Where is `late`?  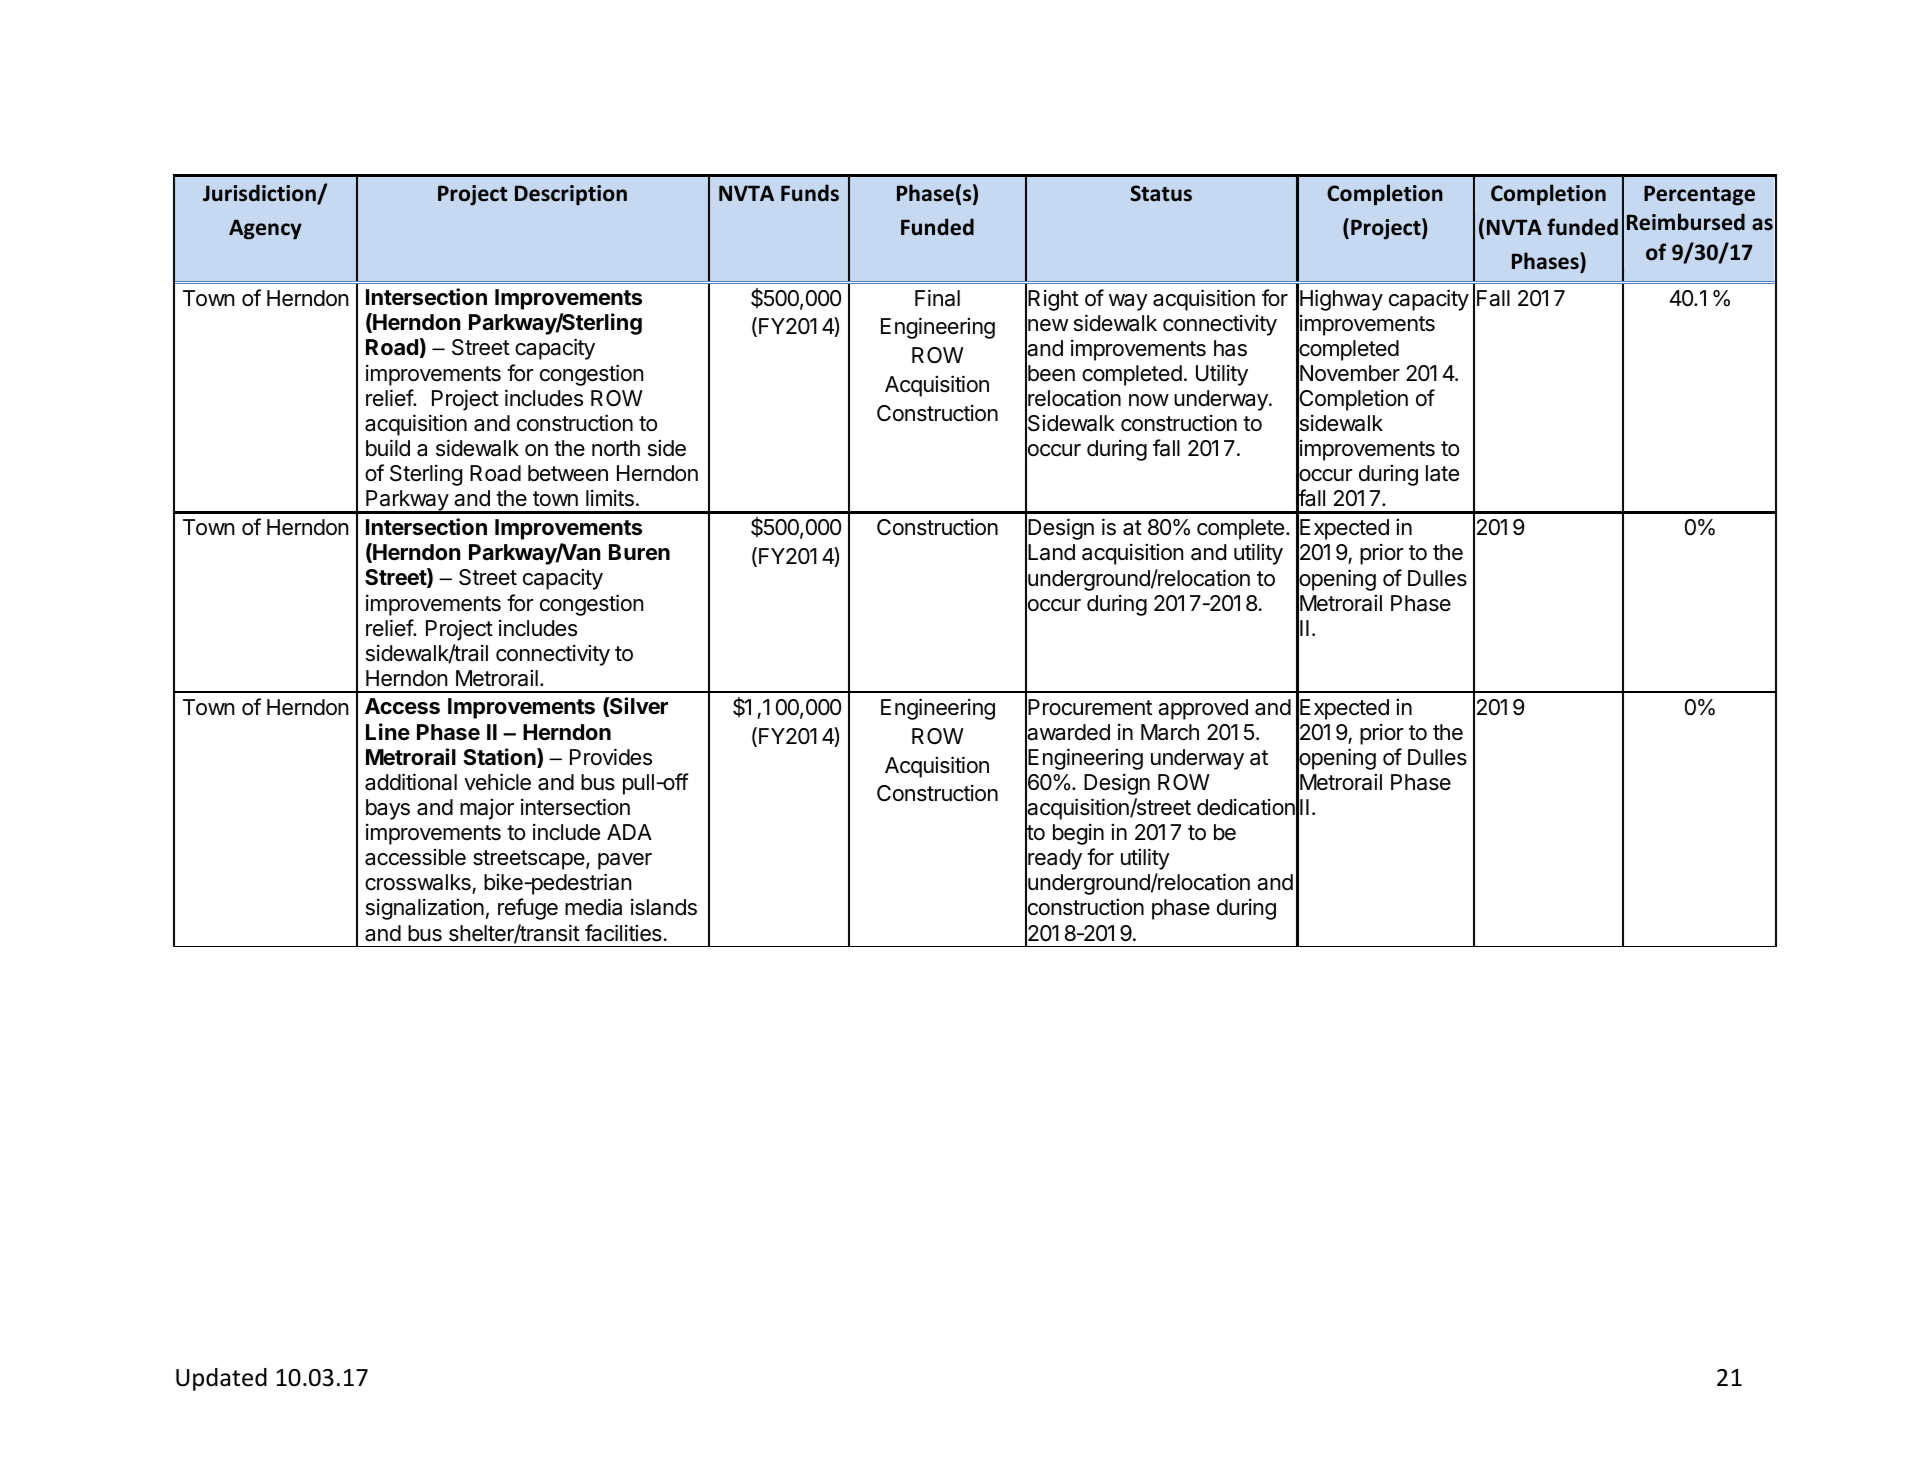
late is located at coordinates (1442, 473).
